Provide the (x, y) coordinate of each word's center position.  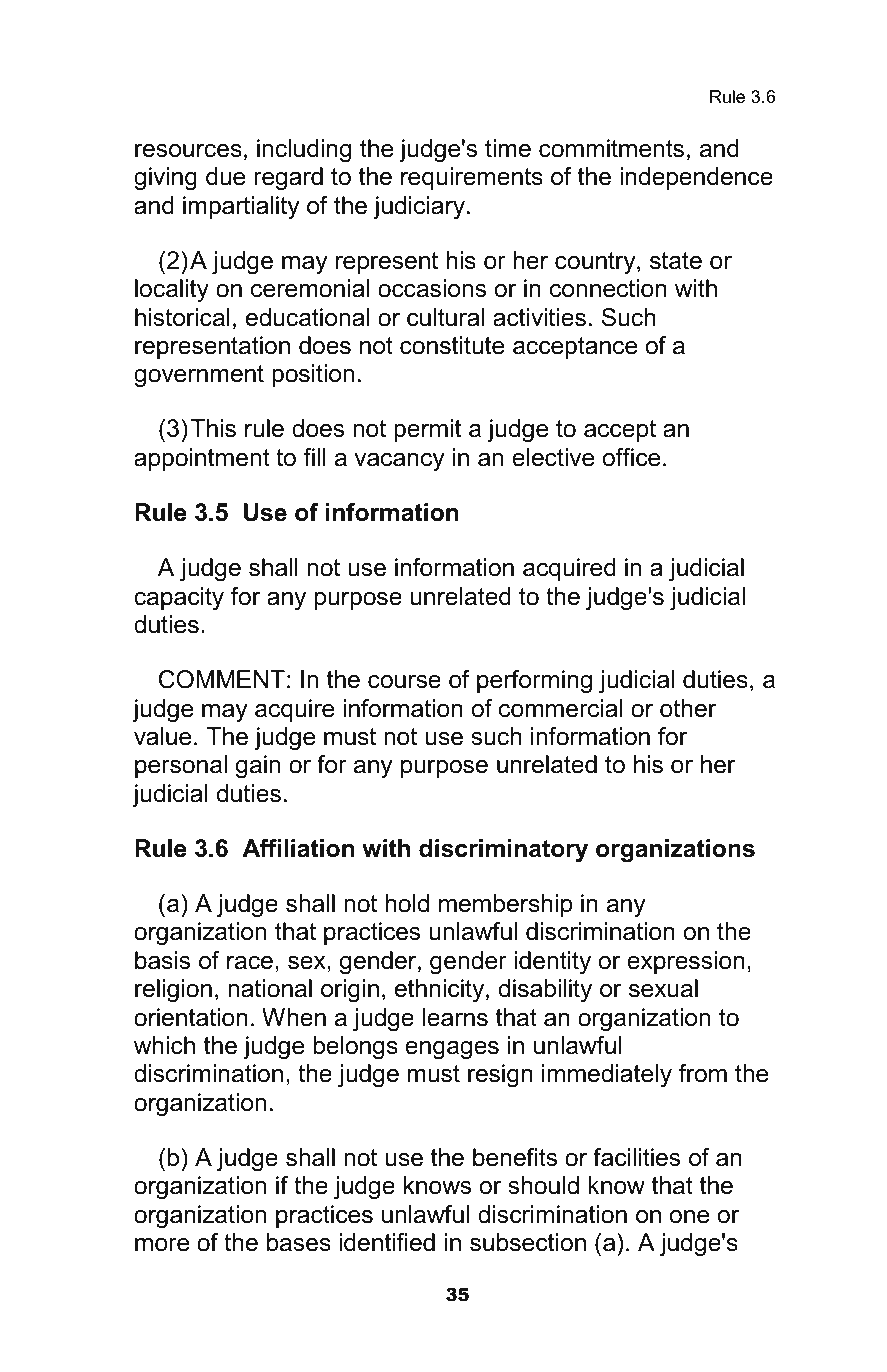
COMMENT (222, 679)
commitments (611, 148)
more (162, 1245)
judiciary (419, 208)
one (690, 1217)
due (226, 176)
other (688, 708)
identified (387, 1242)
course (404, 682)
